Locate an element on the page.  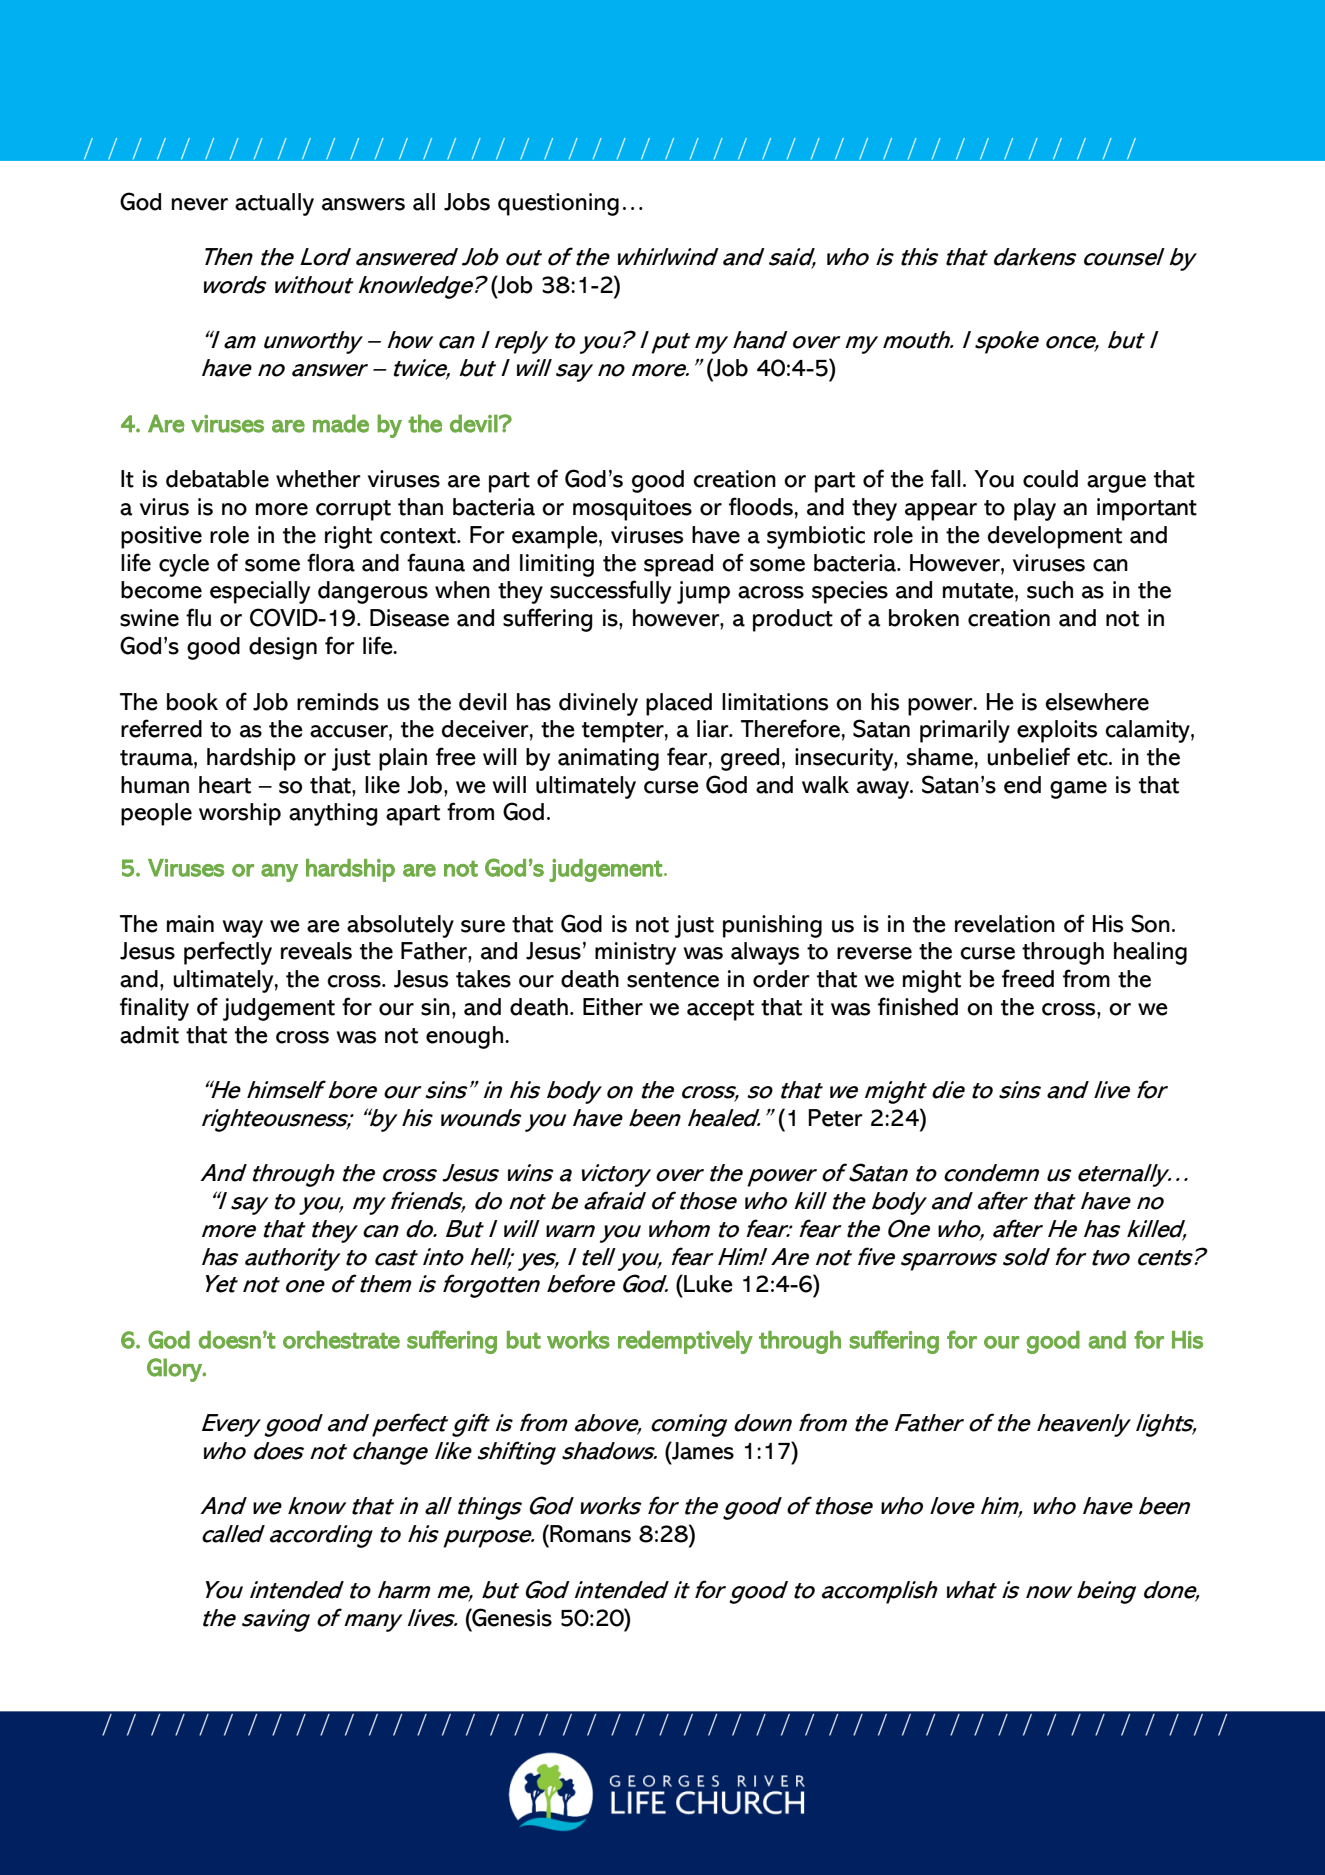
placed is located at coordinates (679, 704).
